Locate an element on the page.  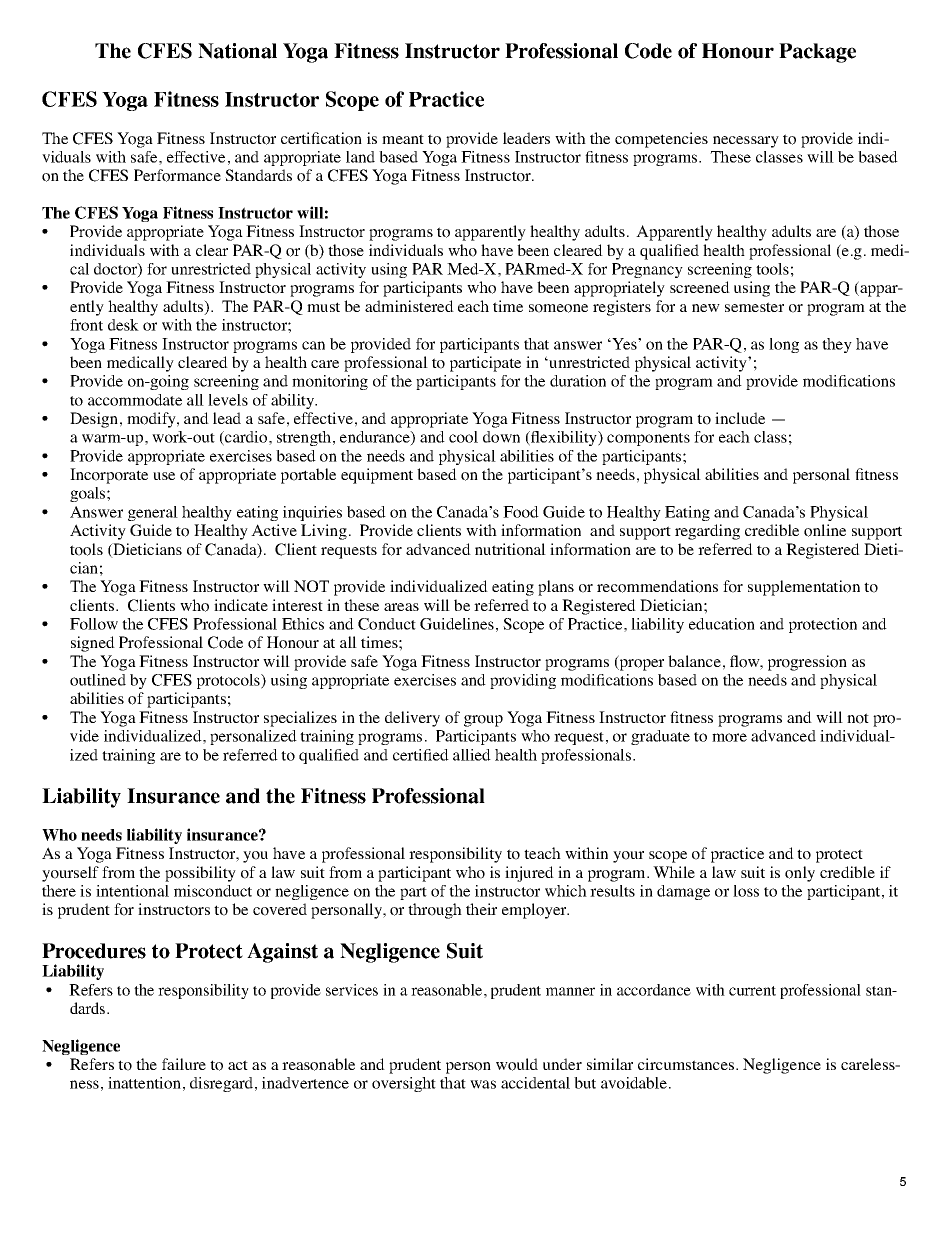
failure is located at coordinates (184, 1064).
